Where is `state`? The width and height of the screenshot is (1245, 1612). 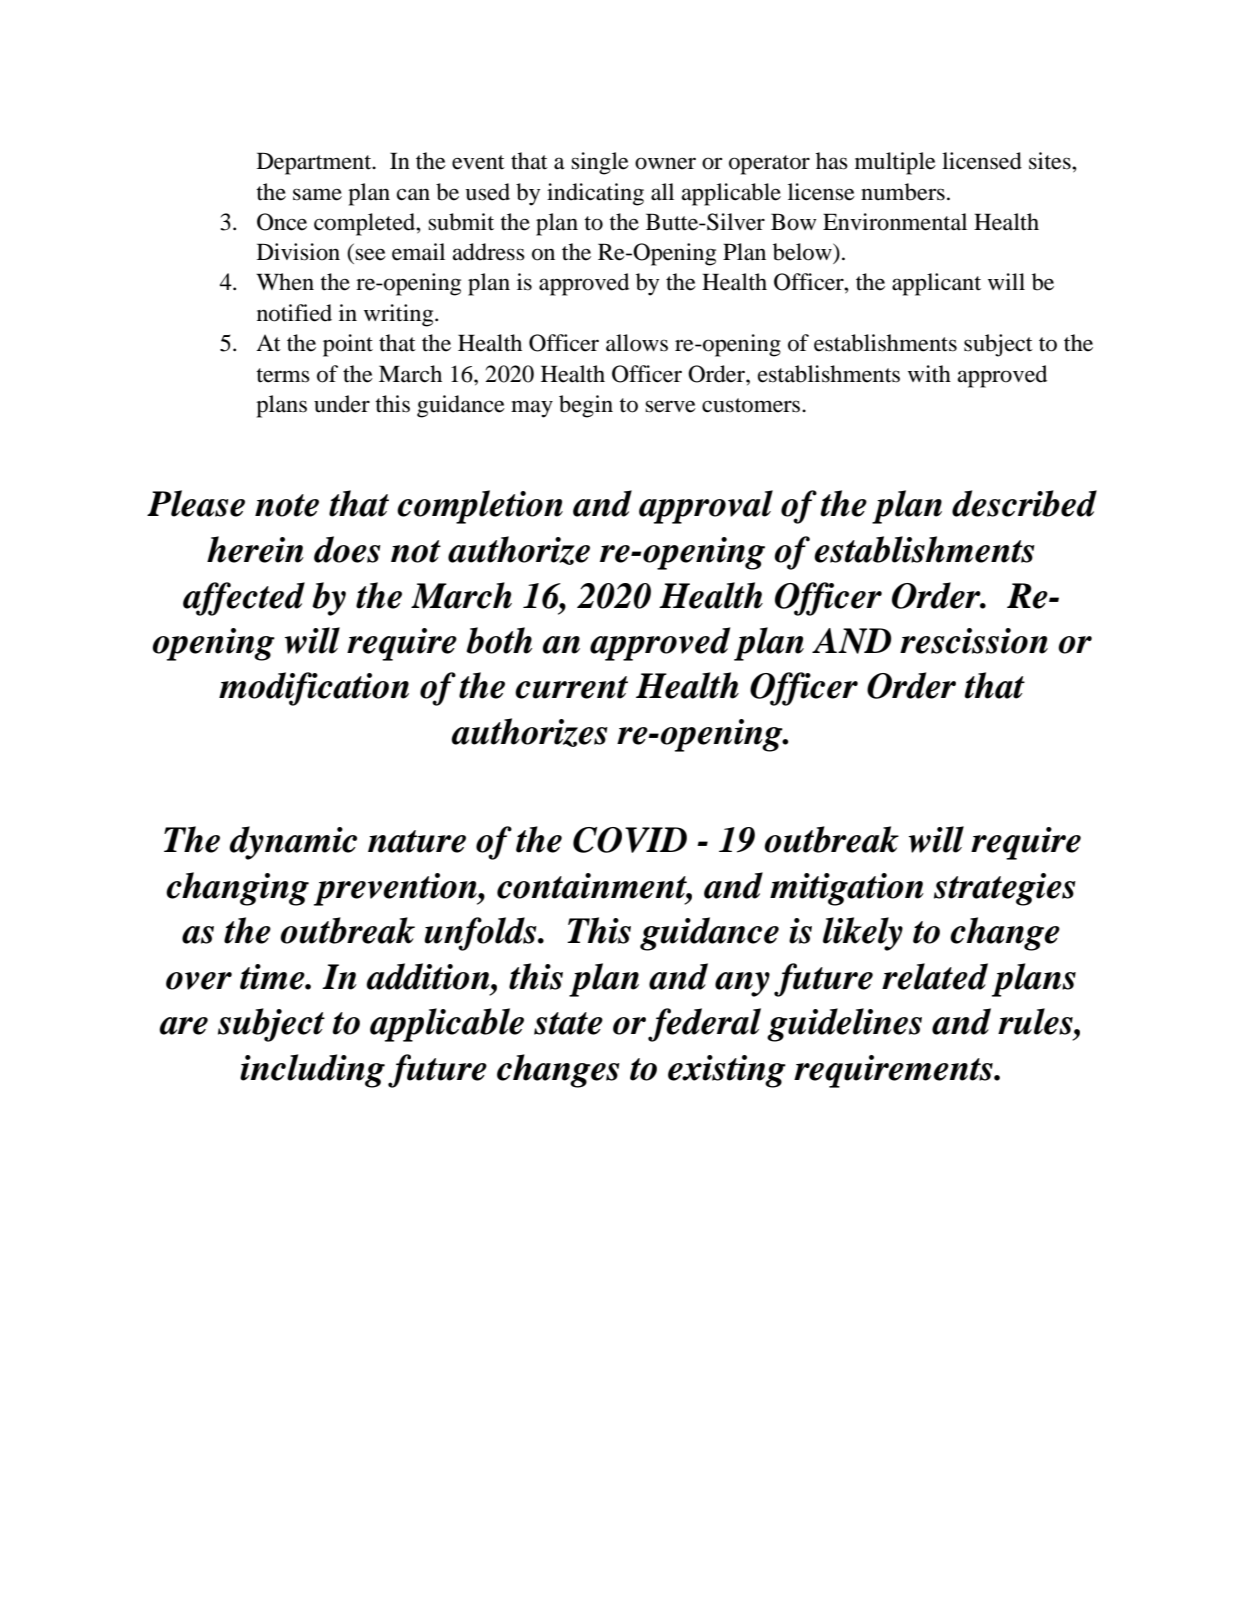 state is located at coordinates (568, 1023).
